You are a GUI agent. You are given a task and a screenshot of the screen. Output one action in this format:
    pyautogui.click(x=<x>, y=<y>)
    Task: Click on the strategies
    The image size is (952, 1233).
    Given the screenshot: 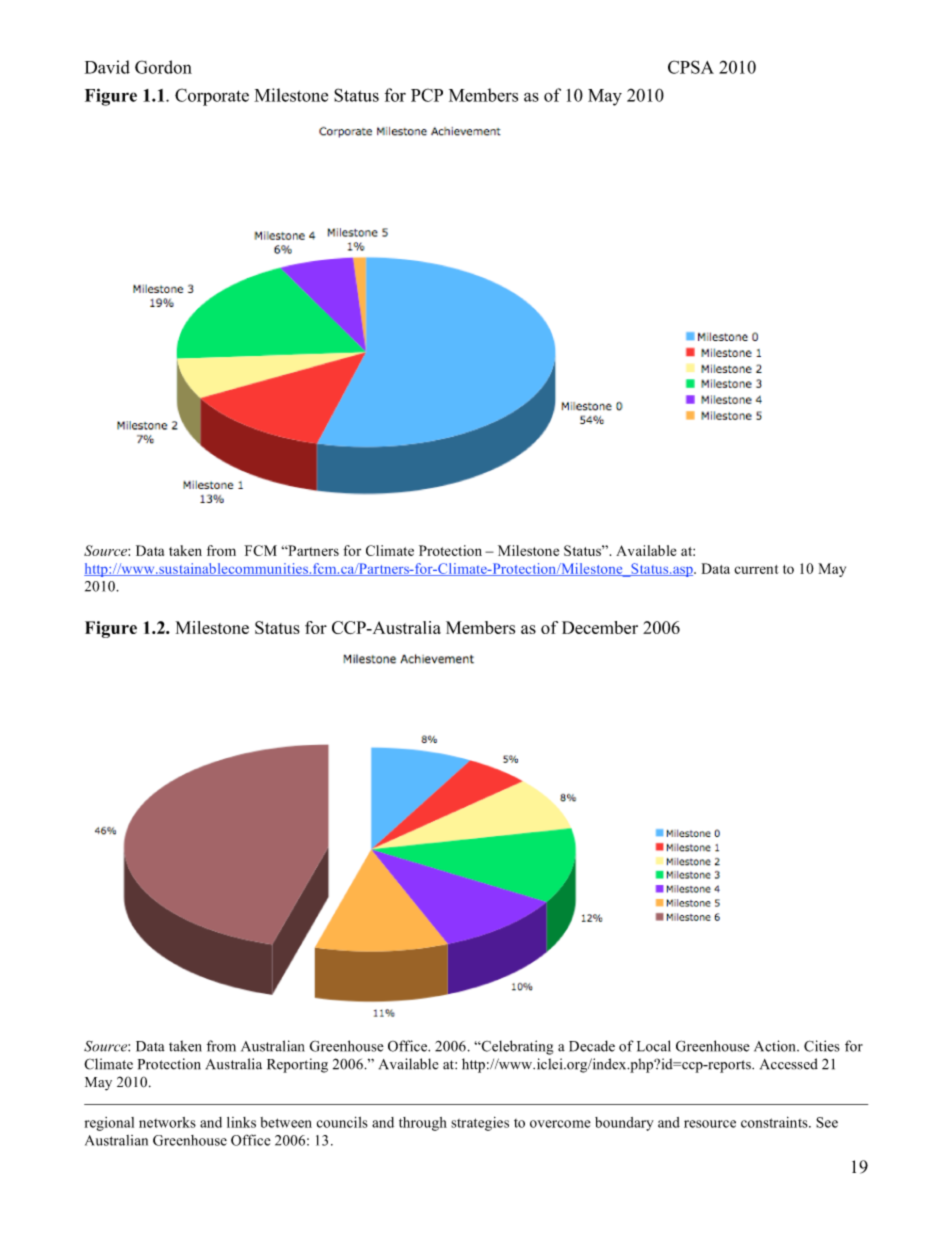 What is the action you would take?
    pyautogui.click(x=480, y=1124)
